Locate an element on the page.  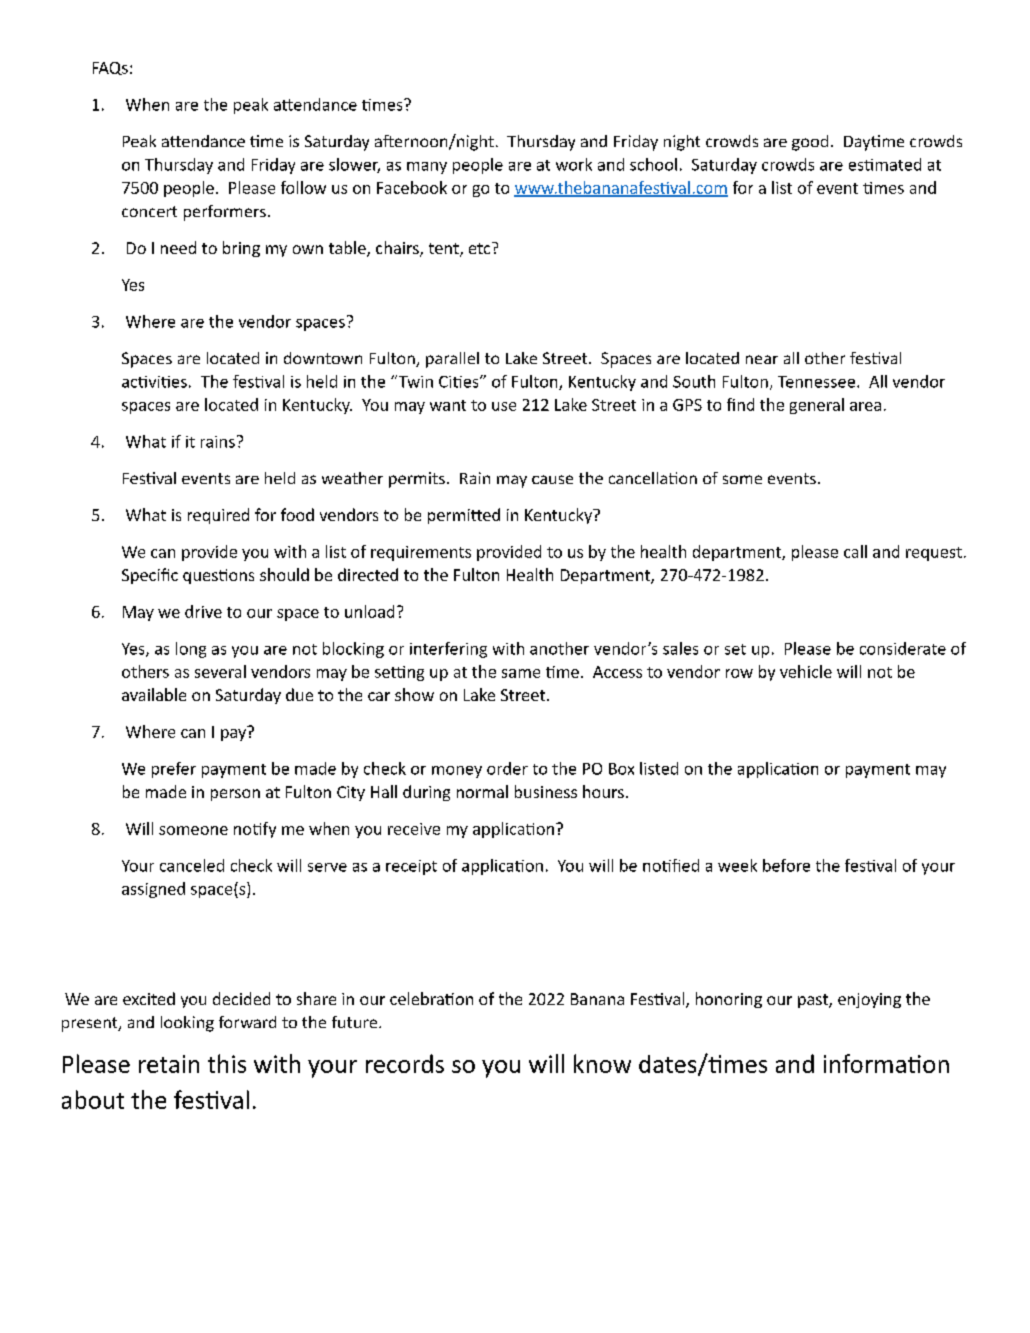
performers is located at coordinates (225, 213).
